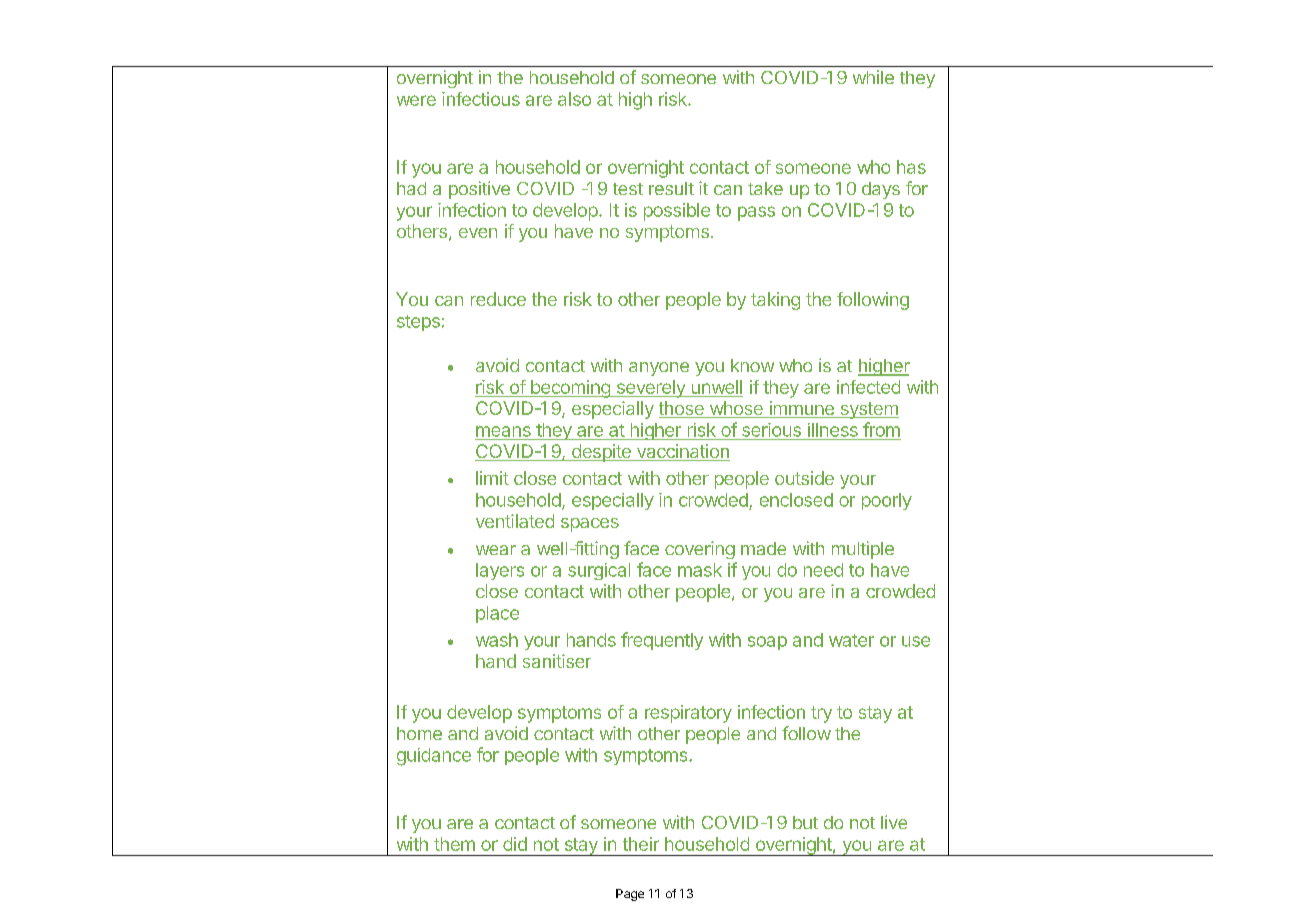  I want to click on vaccination, so click(682, 452).
